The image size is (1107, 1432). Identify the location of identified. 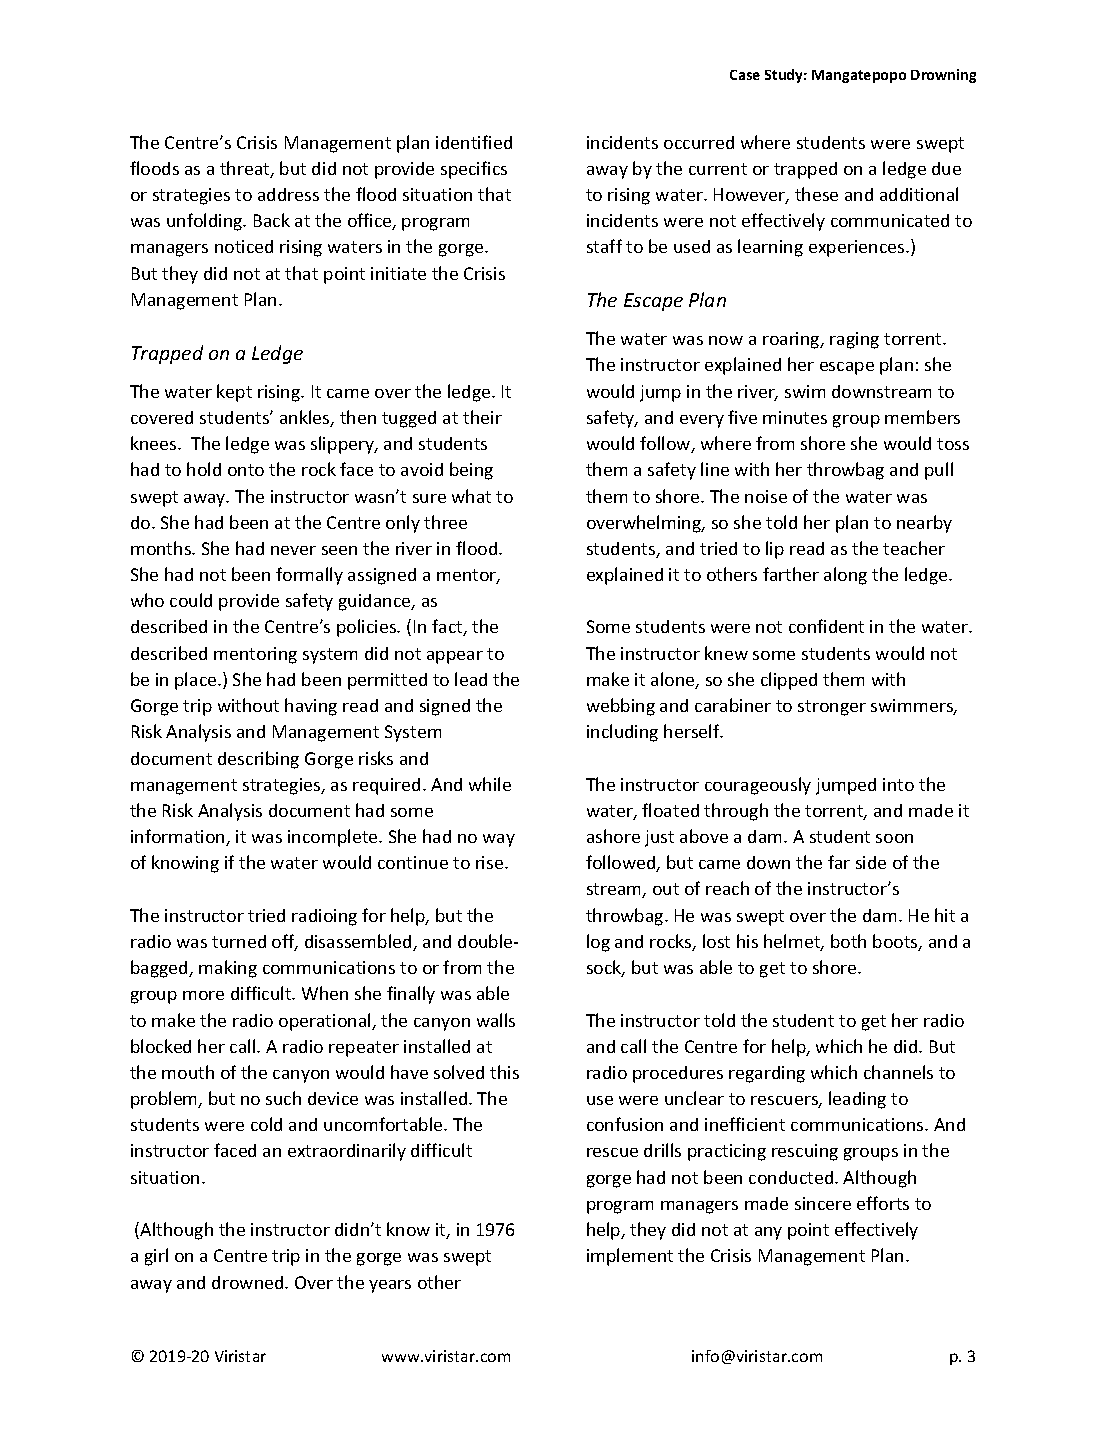
(474, 142).
